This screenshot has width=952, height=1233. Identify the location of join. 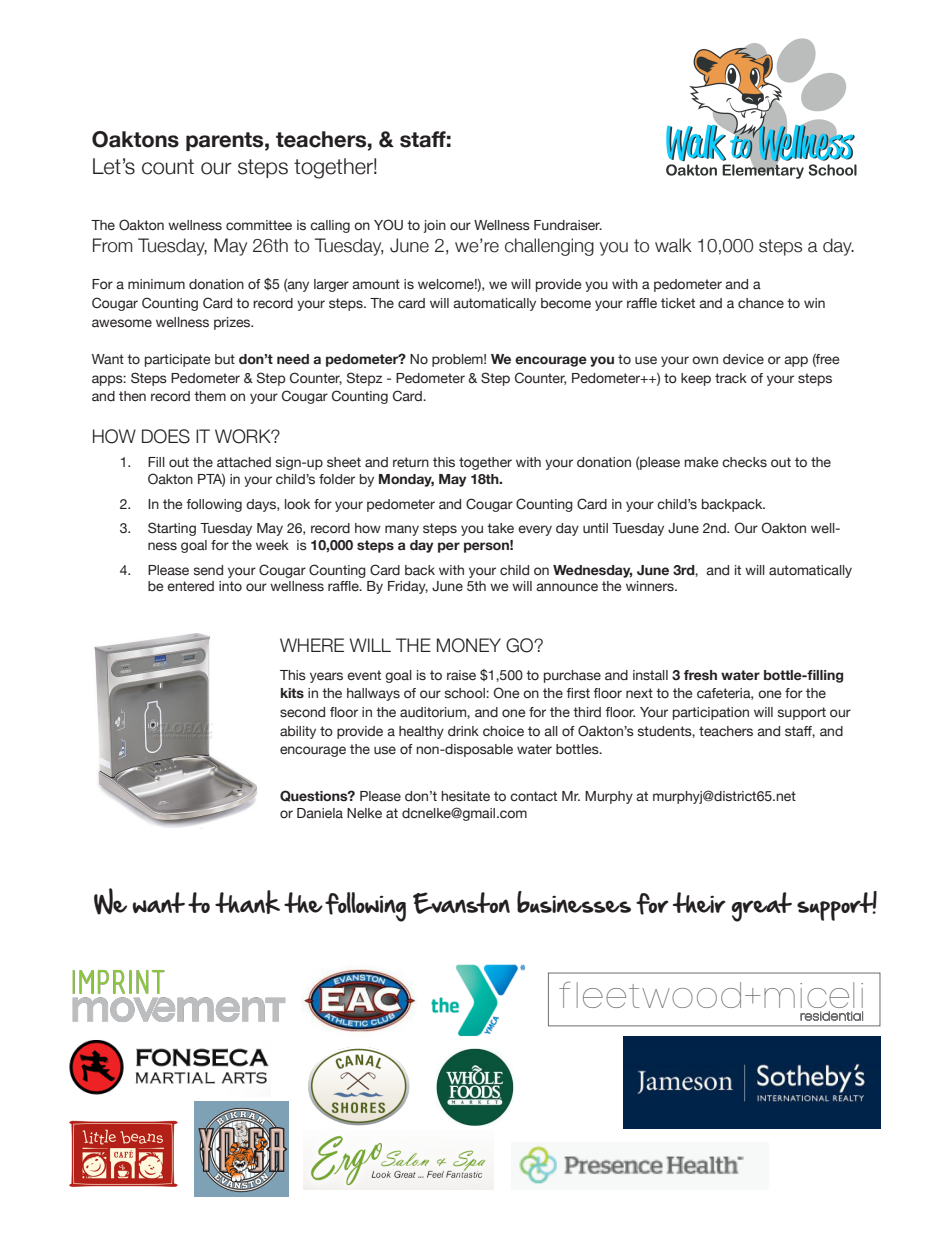
(434, 226).
